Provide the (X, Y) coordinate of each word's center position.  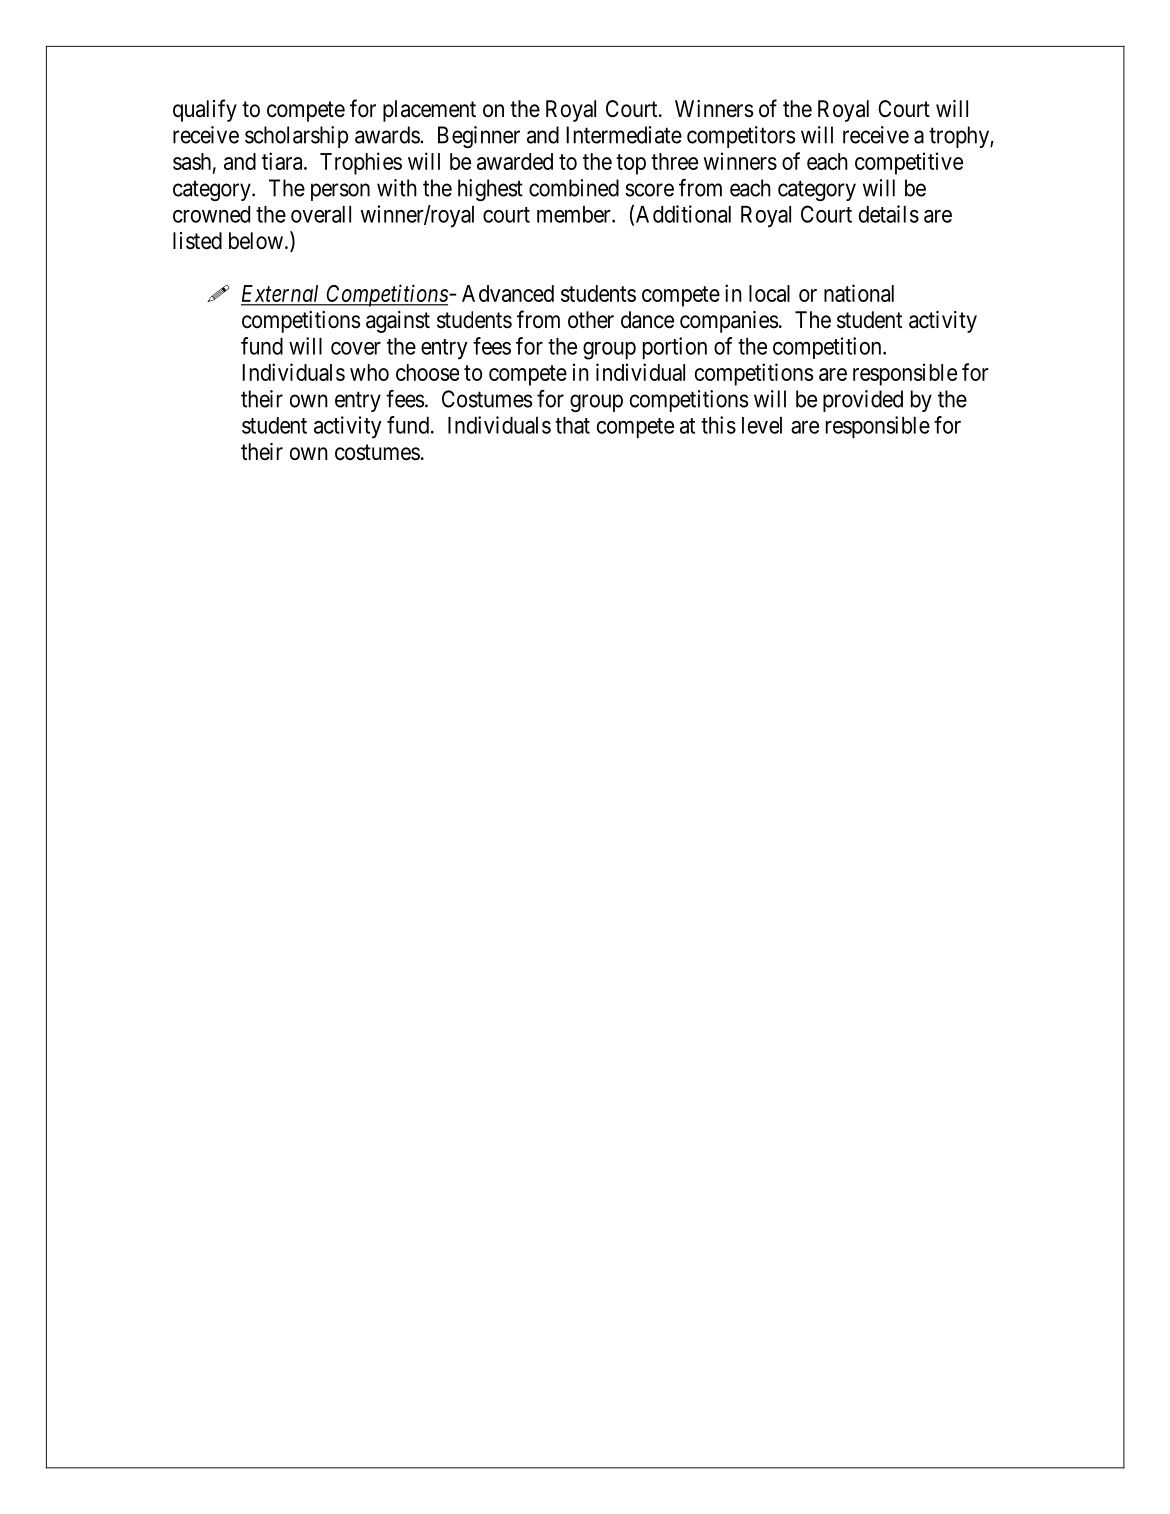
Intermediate (624, 135)
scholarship (296, 137)
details (889, 214)
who (369, 372)
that (572, 425)
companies (729, 322)
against (398, 322)
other (591, 320)
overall (321, 214)
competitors (741, 137)
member (575, 214)
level (762, 425)
